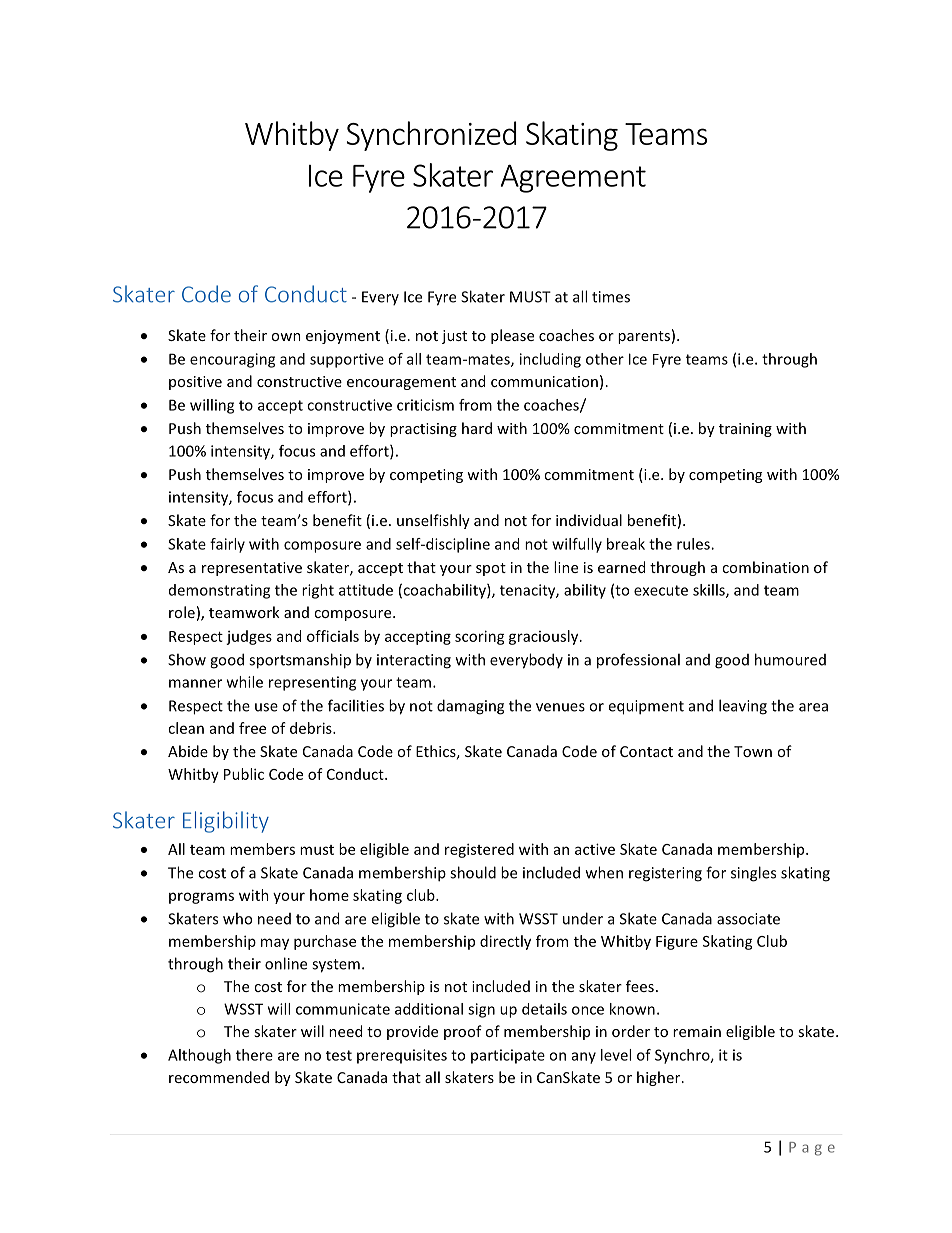 Image resolution: width=952 pixels, height=1233 pixels. What do you see at coordinates (573, 179) in the document?
I see `Agreement` at bounding box center [573, 179].
